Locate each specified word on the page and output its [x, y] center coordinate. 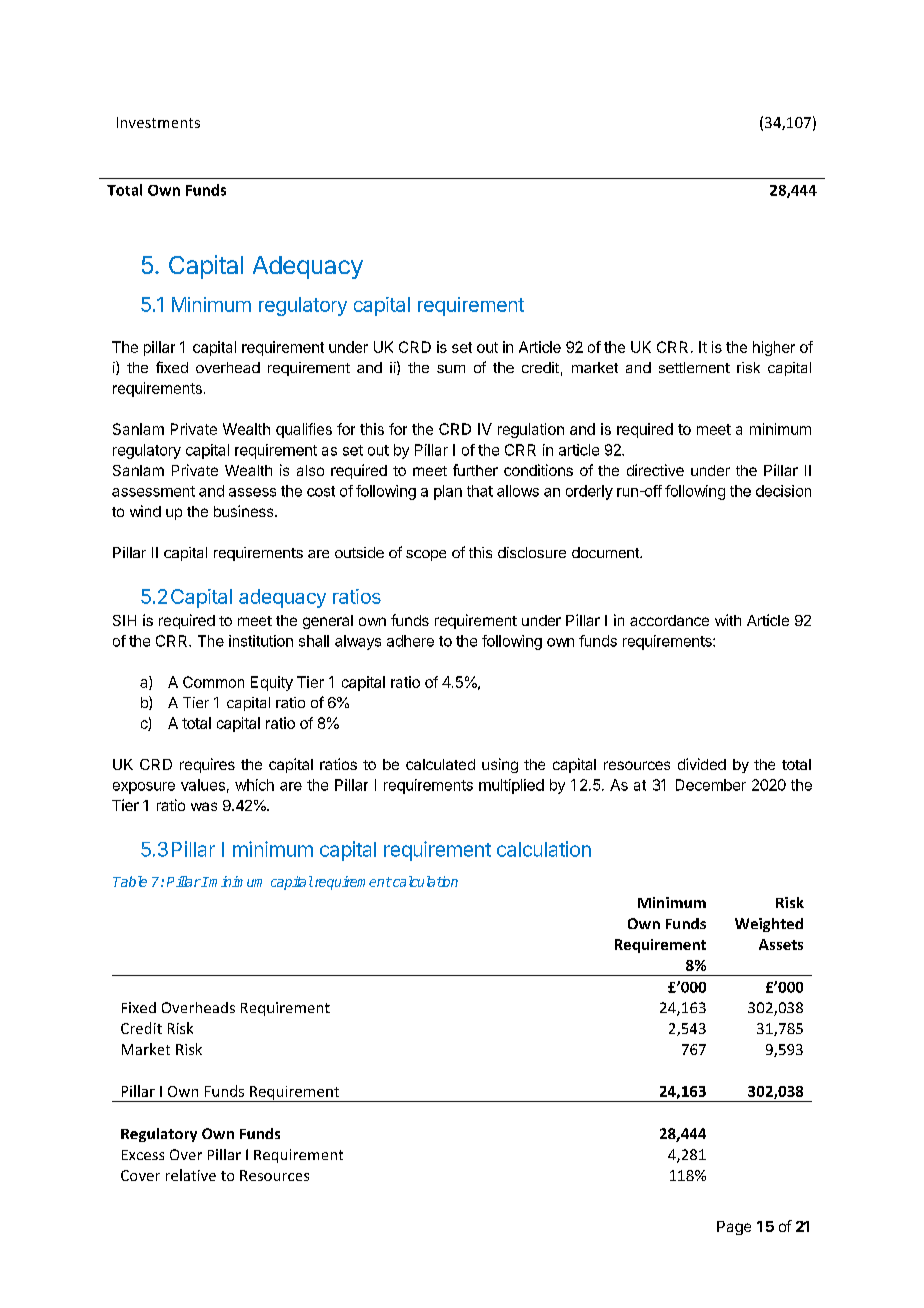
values [203, 785]
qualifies [304, 430]
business [245, 511]
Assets [781, 944]
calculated [440, 764]
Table [130, 881]
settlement [694, 367]
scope [426, 555]
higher [774, 348]
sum [451, 369]
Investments [158, 122]
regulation [531, 430]
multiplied [511, 786]
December [711, 785]
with [728, 620]
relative [191, 1175]
